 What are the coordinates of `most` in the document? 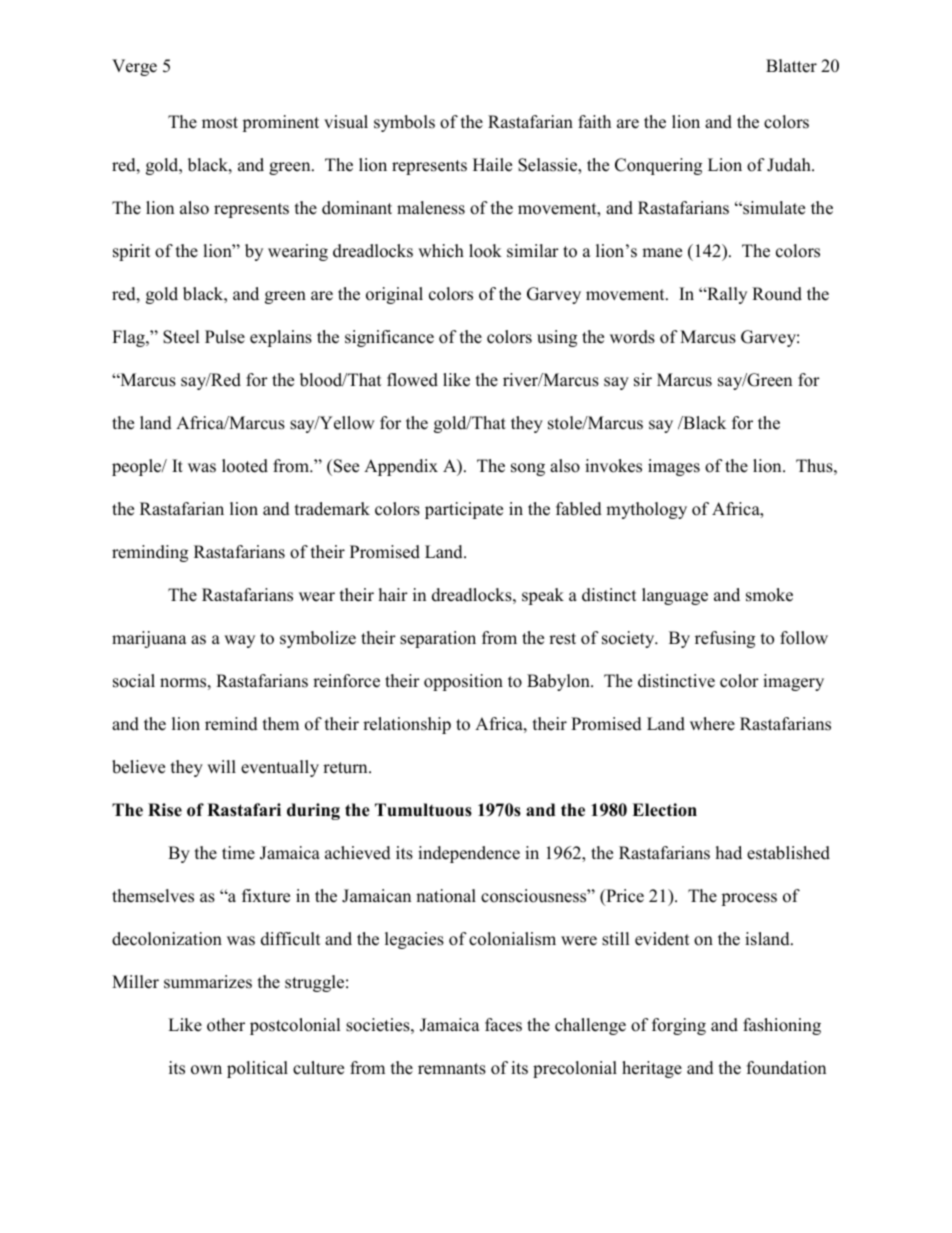 It's located at (220, 123).
